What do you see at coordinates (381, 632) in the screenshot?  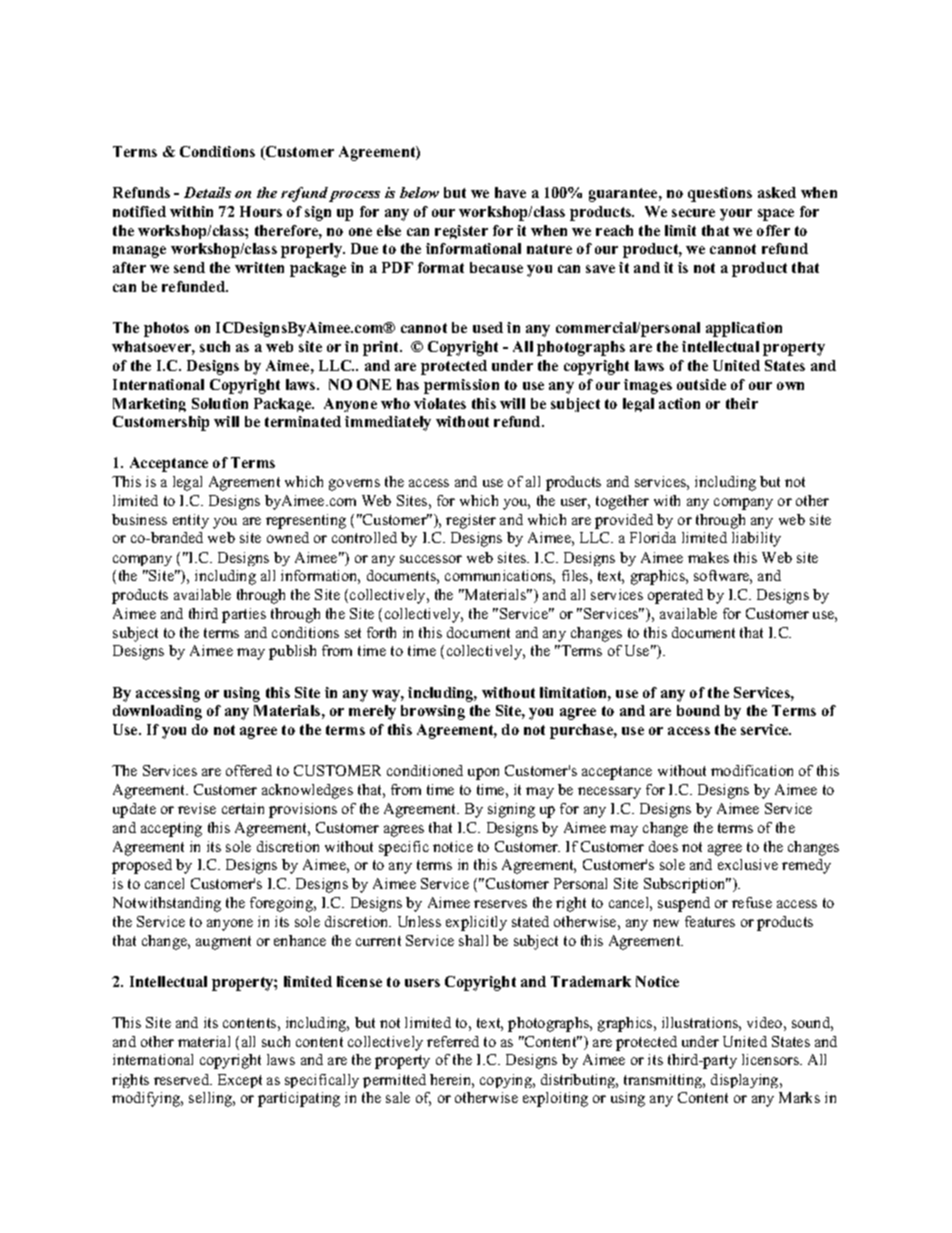 I see `forth` at bounding box center [381, 632].
